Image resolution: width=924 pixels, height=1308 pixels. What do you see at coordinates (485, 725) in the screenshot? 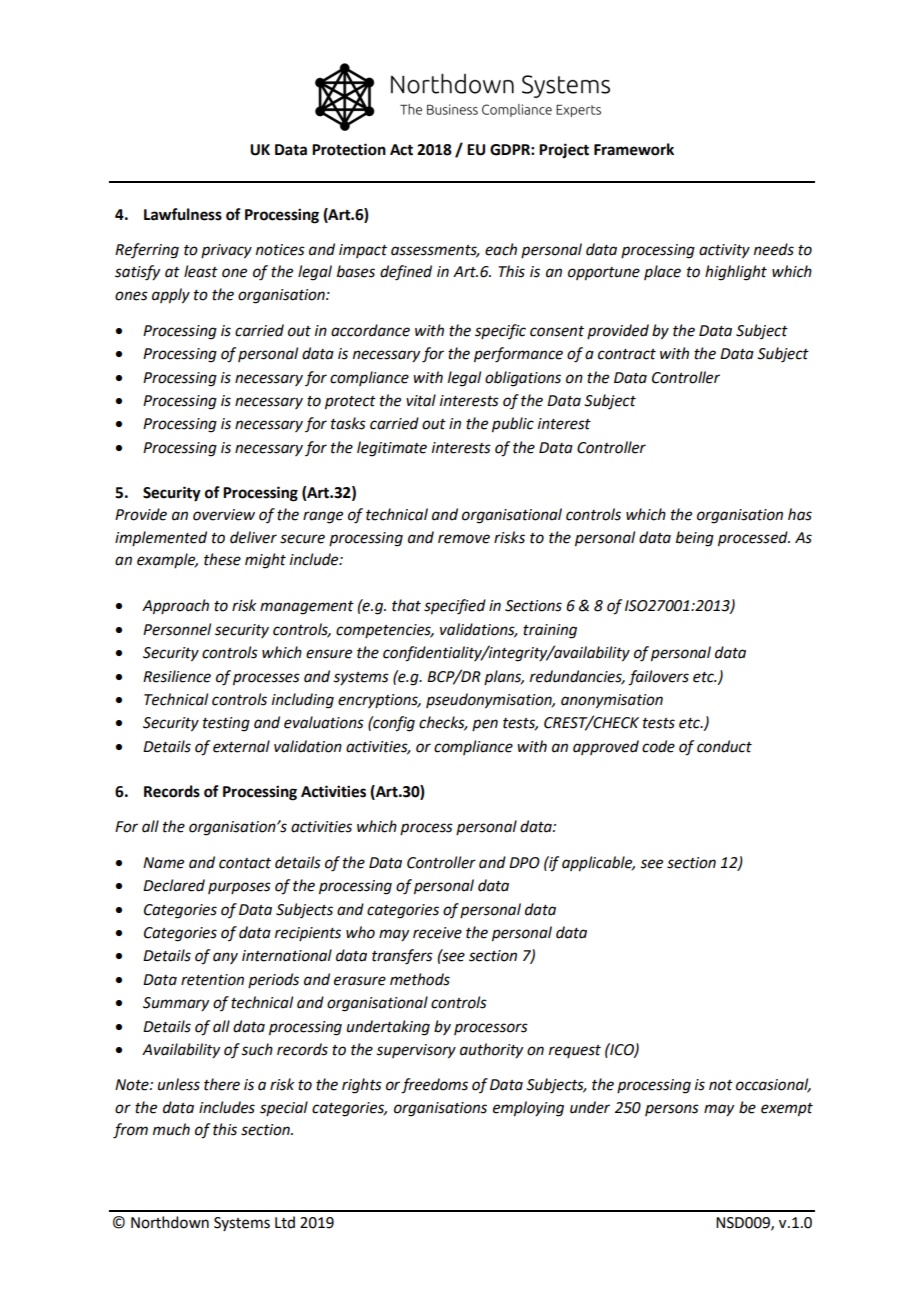
I see `pen` at bounding box center [485, 725].
